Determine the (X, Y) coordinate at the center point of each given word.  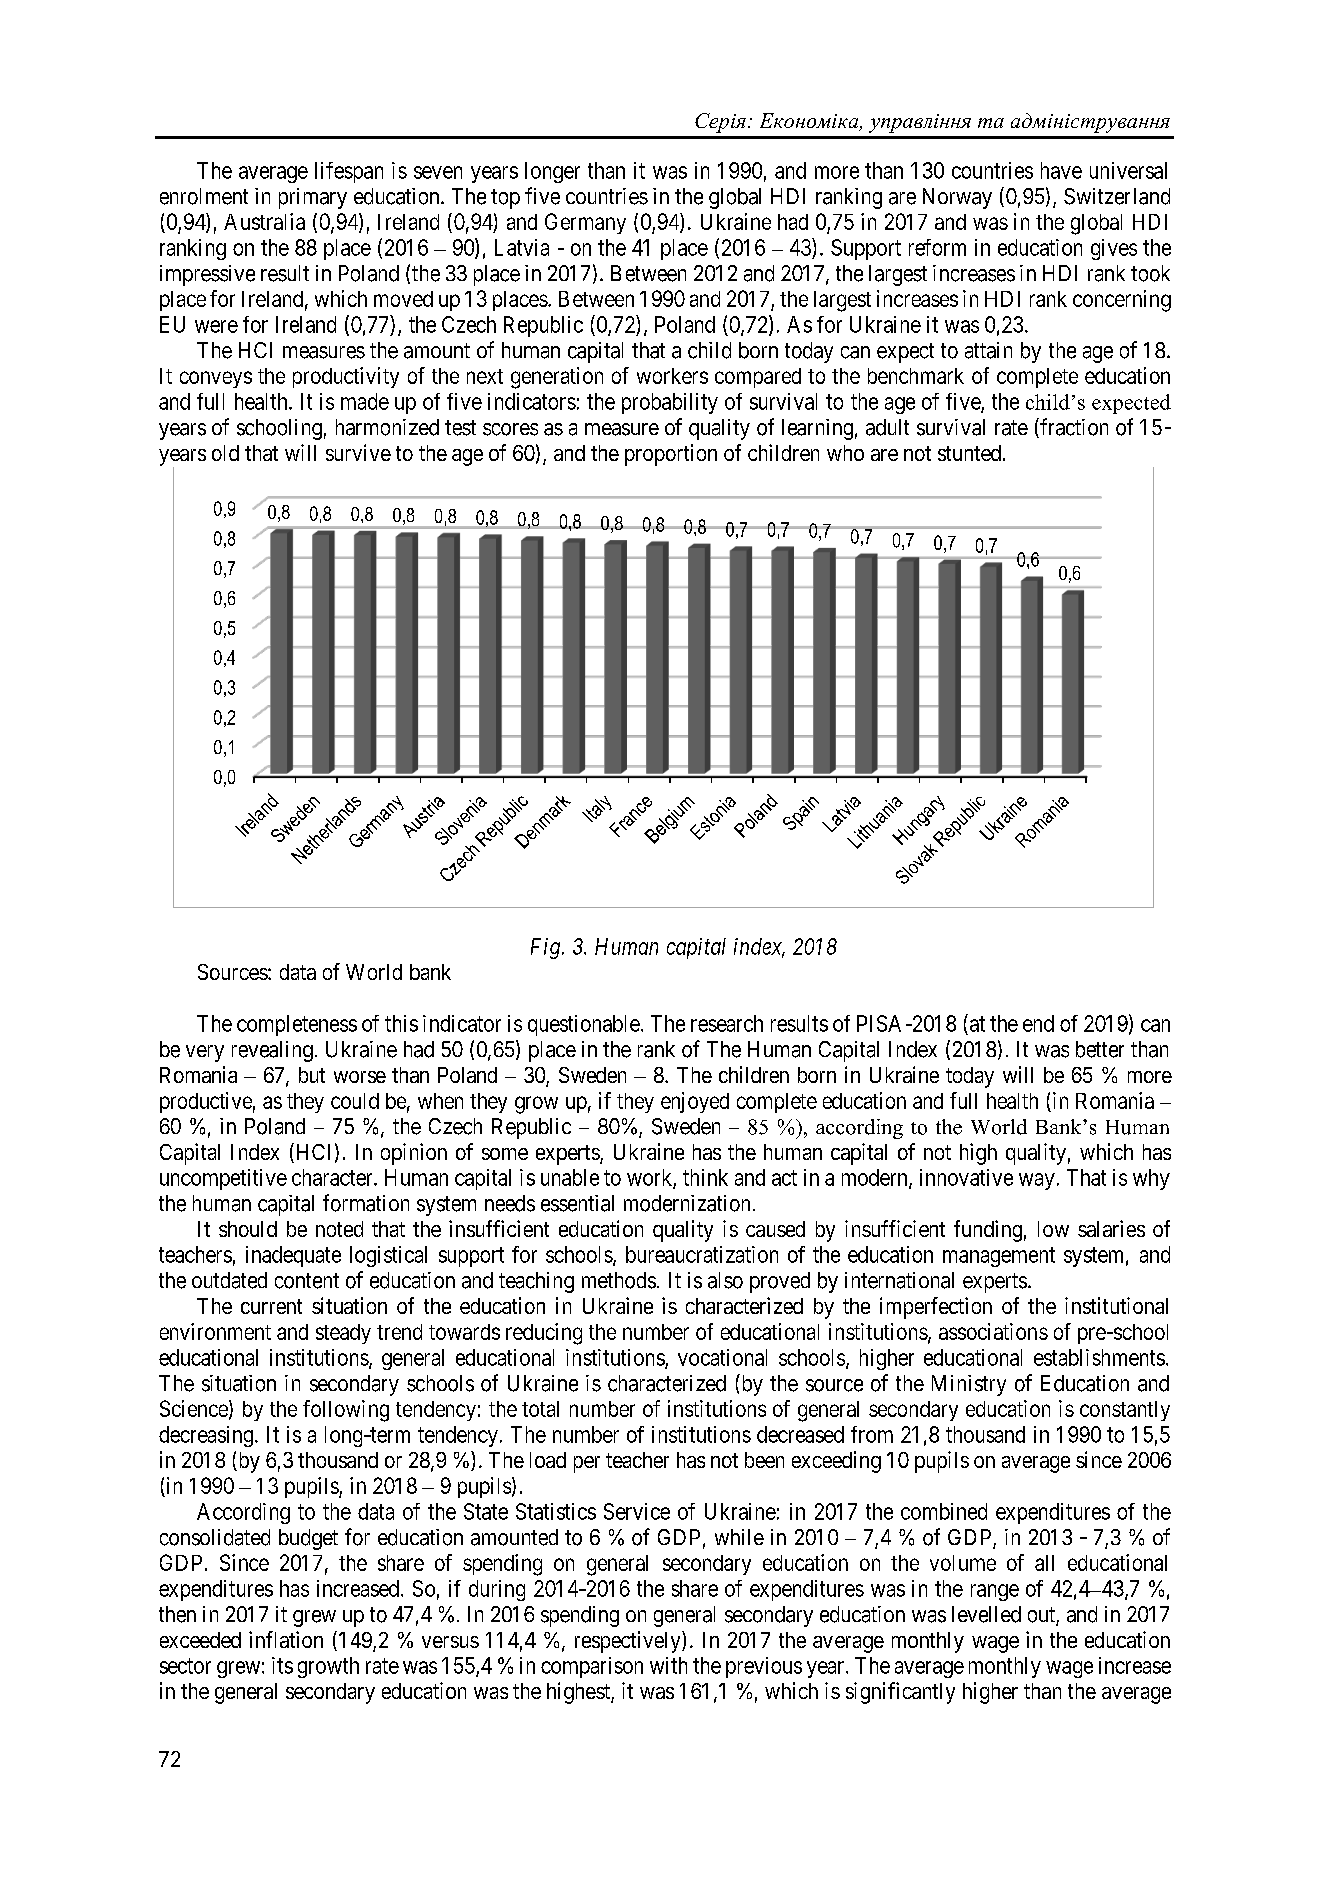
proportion (671, 455)
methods (619, 1280)
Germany (585, 223)
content (307, 1281)
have (1061, 170)
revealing (272, 1051)
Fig (547, 948)
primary (313, 198)
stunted (969, 453)
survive (358, 452)
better (1100, 1049)
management (999, 1257)
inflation (286, 1639)
